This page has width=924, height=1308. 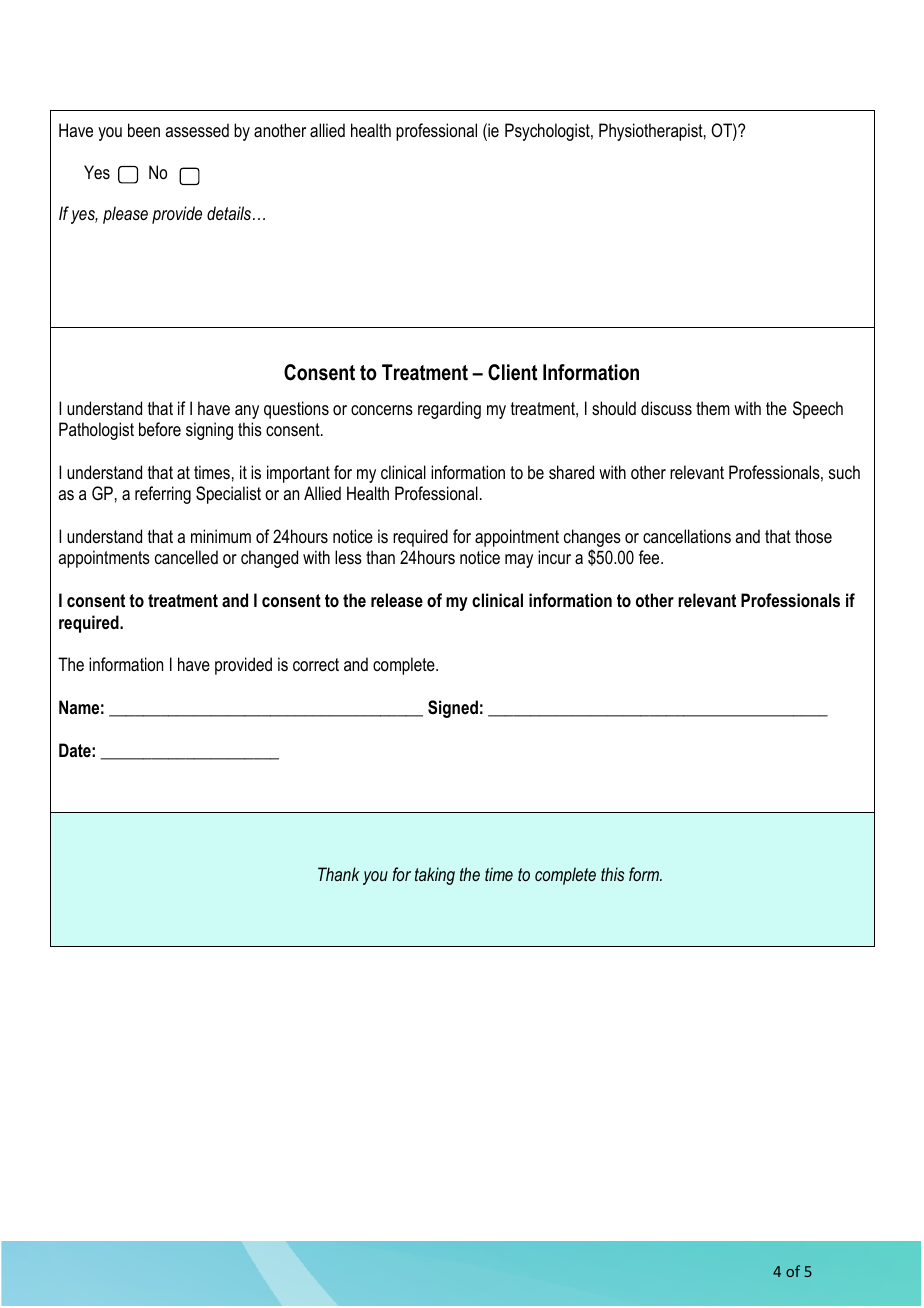 What do you see at coordinates (449, 410) in the page?
I see `regarding` at bounding box center [449, 410].
